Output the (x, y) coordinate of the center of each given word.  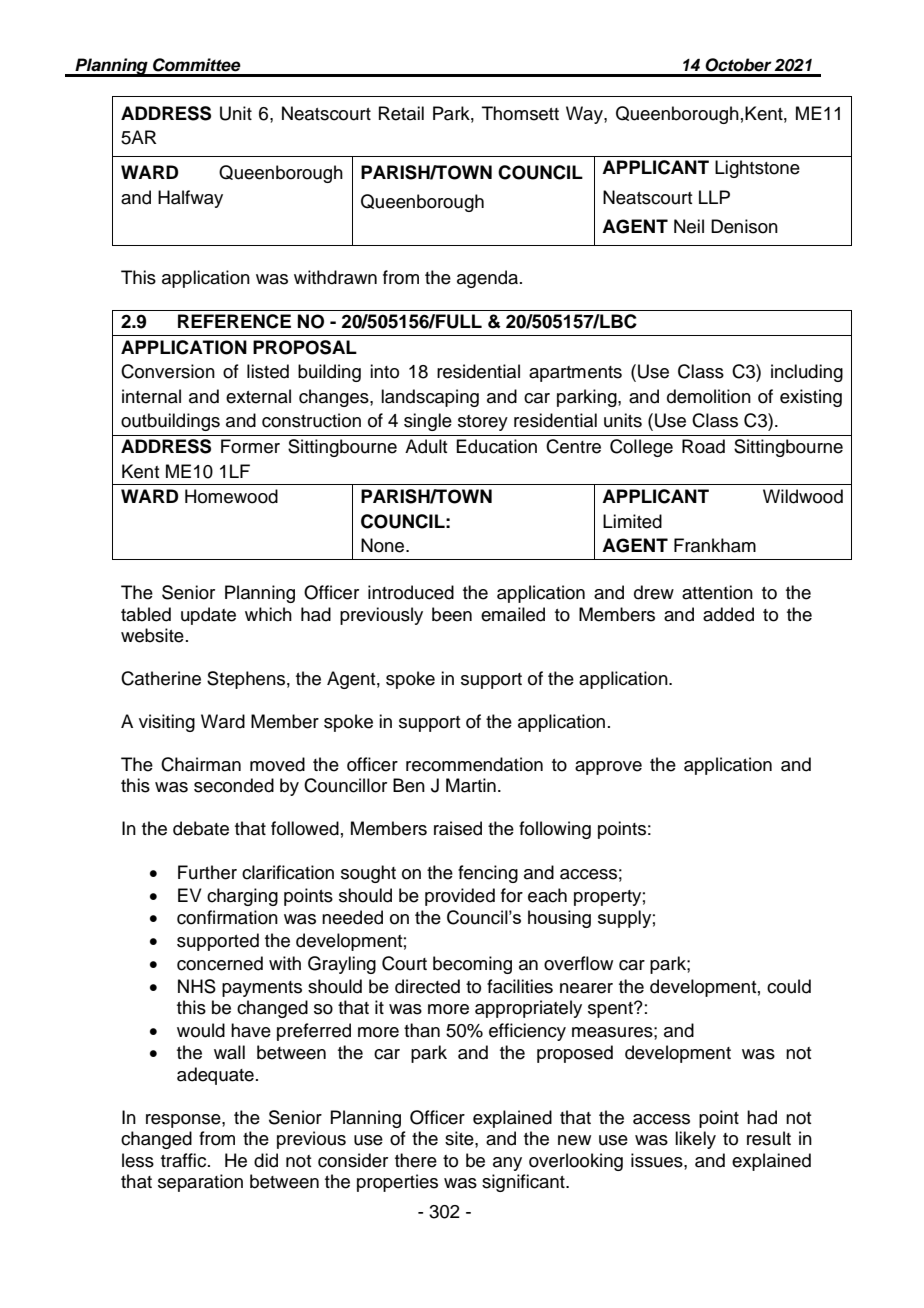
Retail (401, 113)
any (507, 1164)
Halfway (190, 199)
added (728, 614)
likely (695, 1140)
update (208, 616)
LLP (714, 197)
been (452, 614)
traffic (185, 1160)
